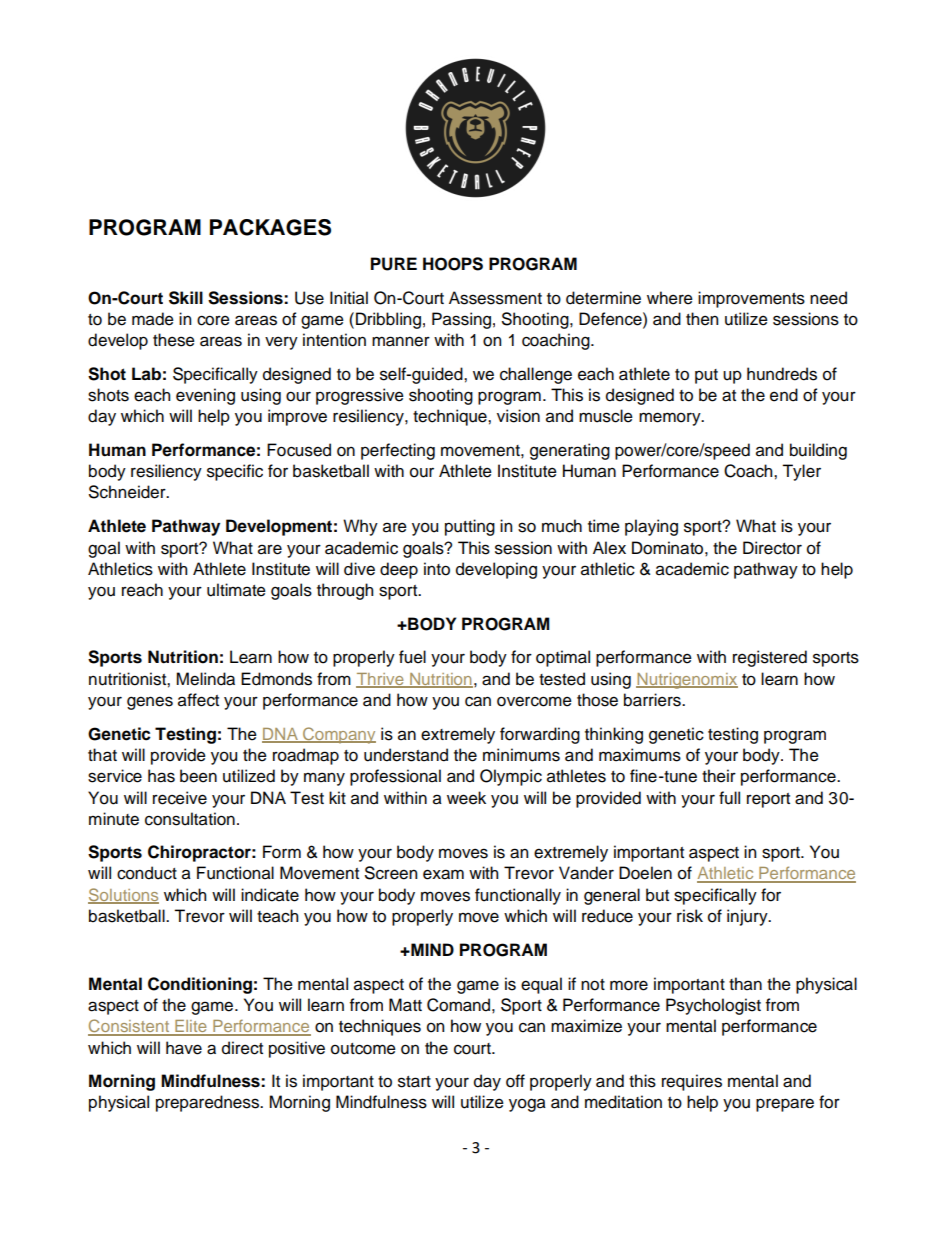 This screenshot has height=1233, width=952. Describe the element at coordinates (184, 1048) in the screenshot. I see `have` at that location.
